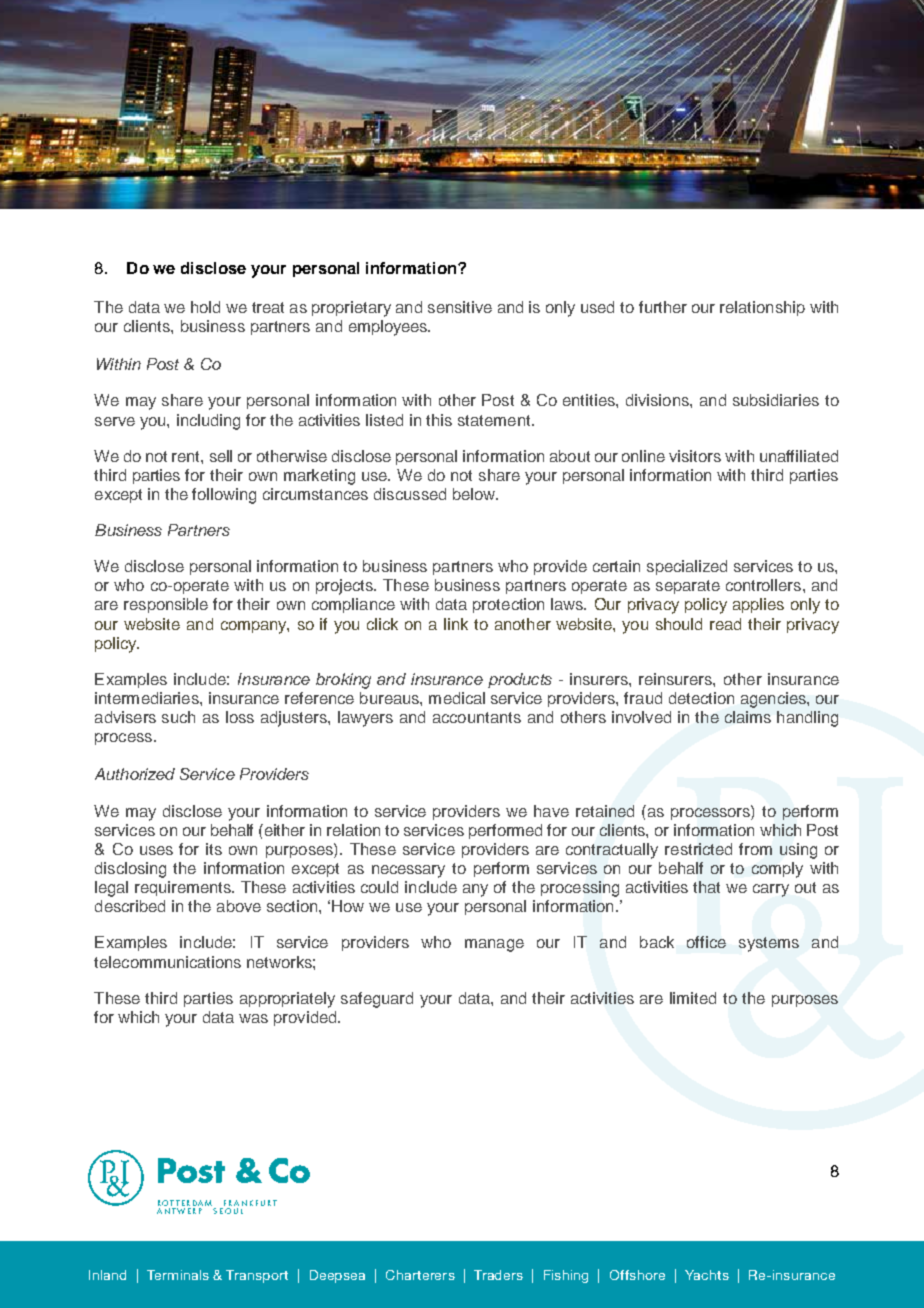 The height and width of the screenshot is (1308, 924). What do you see at coordinates (205, 307) in the screenshot?
I see `hold` at bounding box center [205, 307].
